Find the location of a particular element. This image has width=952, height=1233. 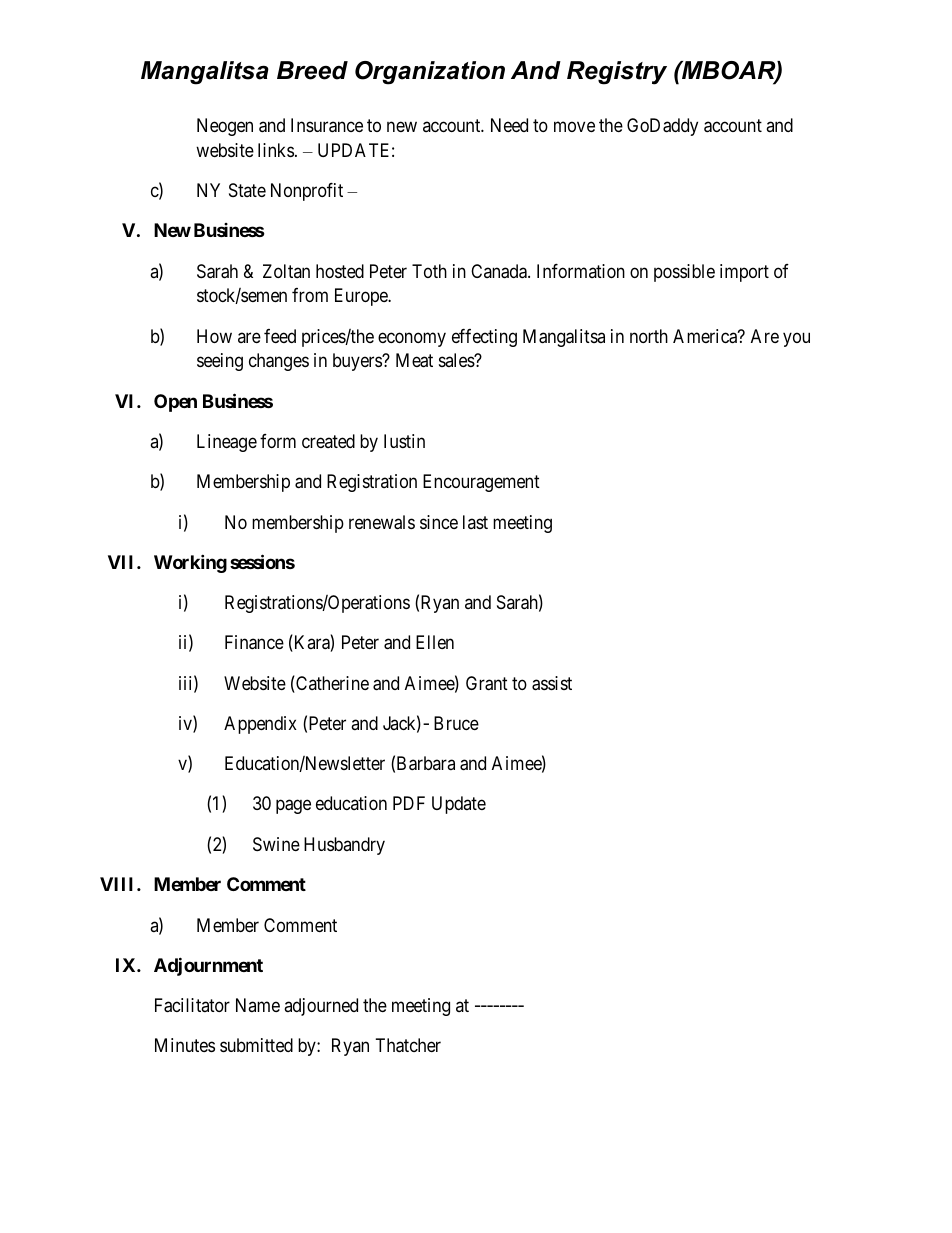

north is located at coordinates (649, 336).
